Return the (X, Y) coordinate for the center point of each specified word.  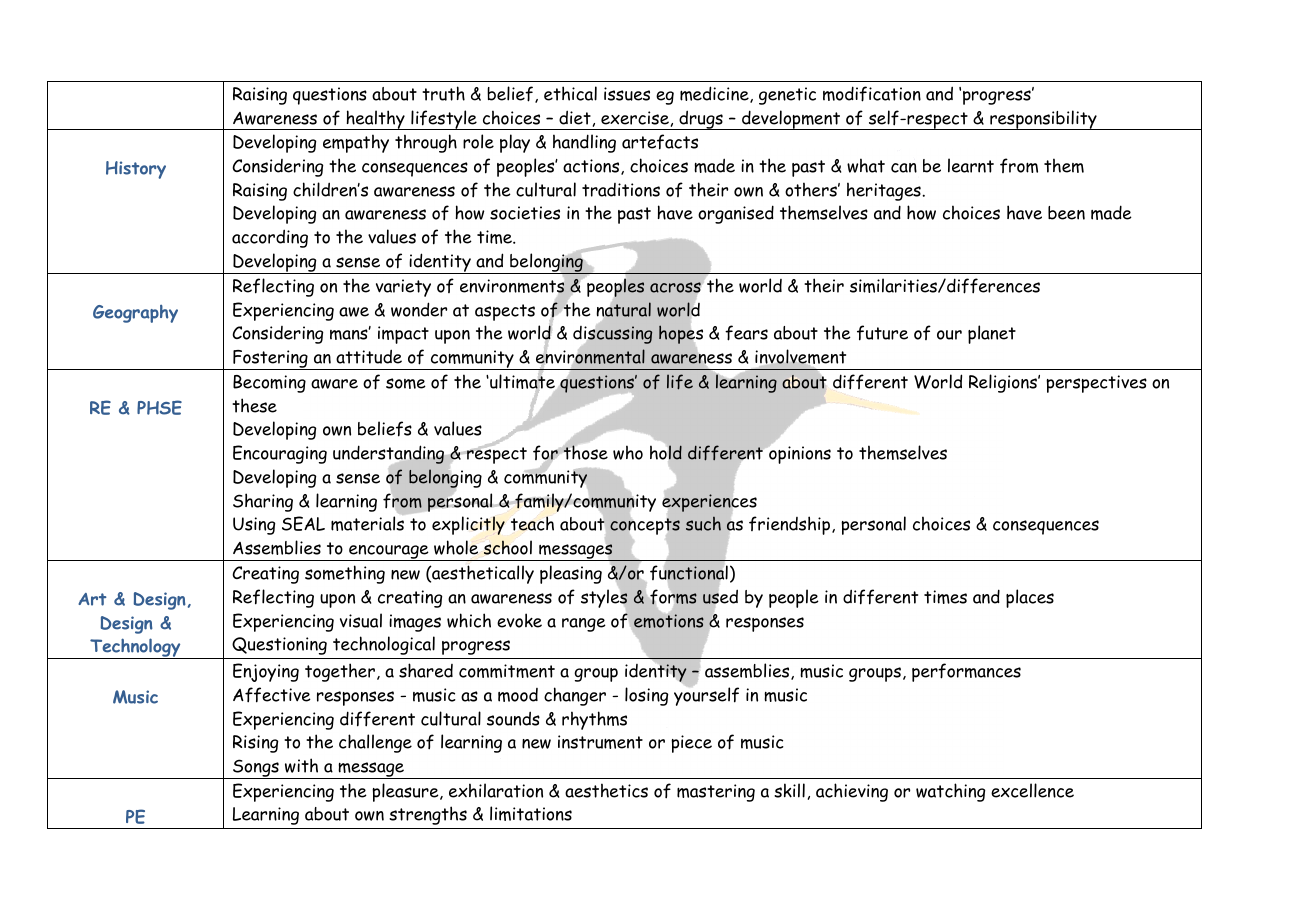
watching (950, 792)
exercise (635, 118)
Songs (256, 769)
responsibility (1043, 120)
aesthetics (606, 790)
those (585, 452)
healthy (375, 120)
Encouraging (280, 454)
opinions (799, 454)
